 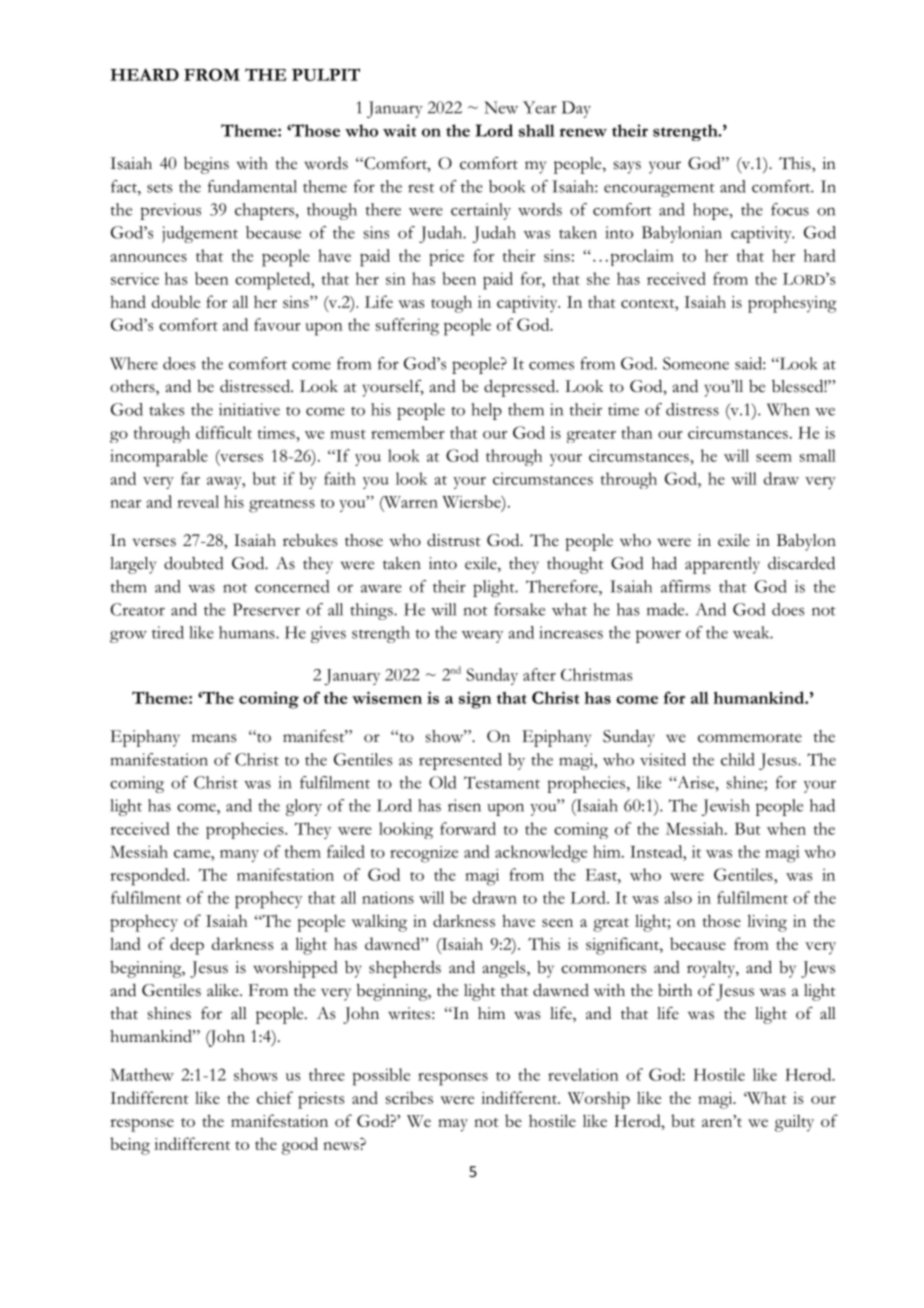 What do you see at coordinates (482, 636) in the document?
I see `weary` at bounding box center [482, 636].
